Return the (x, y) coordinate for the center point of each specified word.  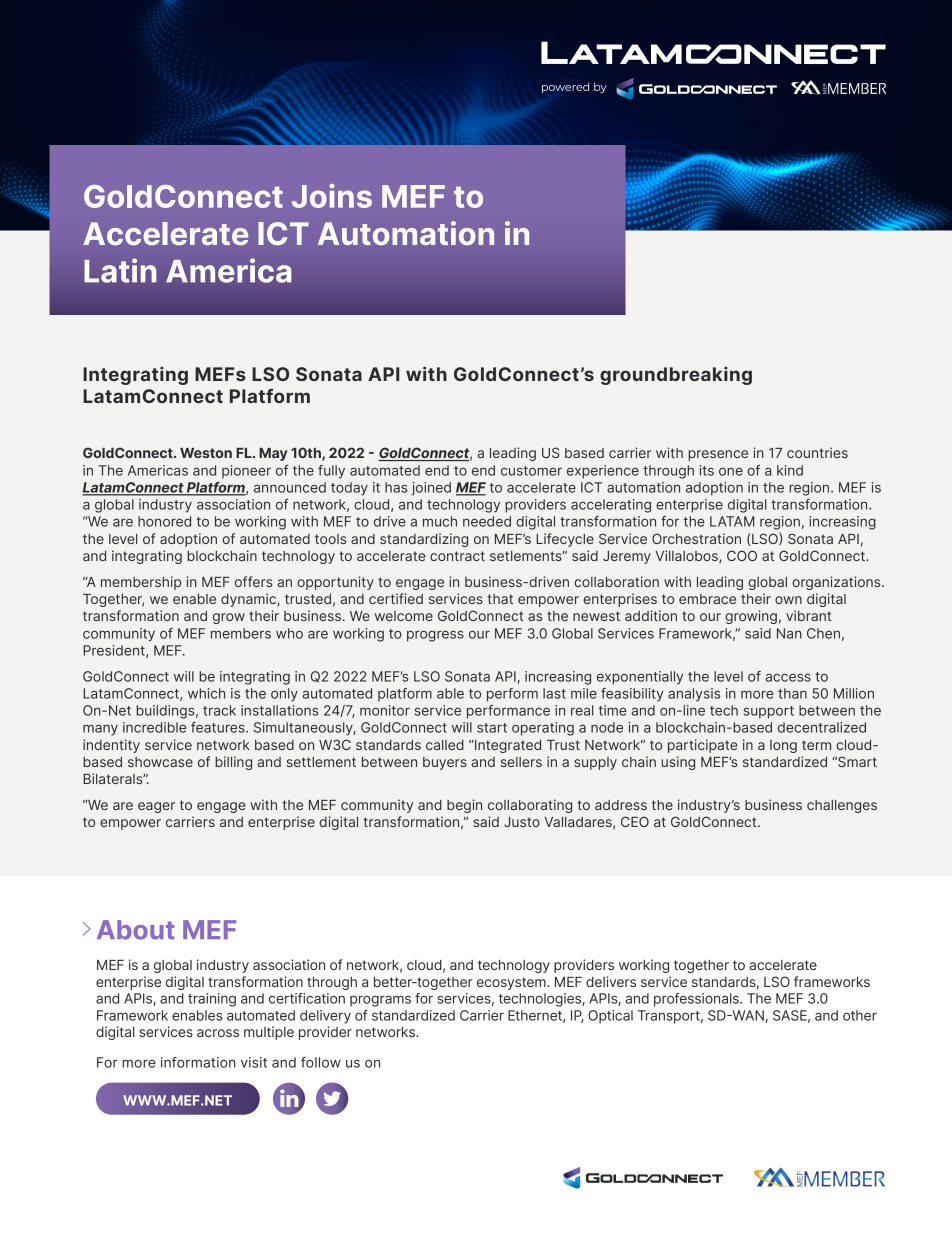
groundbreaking (676, 375)
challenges (842, 806)
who (289, 633)
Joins (332, 196)
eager (156, 807)
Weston (206, 453)
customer (531, 471)
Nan (789, 633)
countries (817, 452)
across (218, 1033)
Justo (522, 822)
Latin (120, 270)
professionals (697, 1000)
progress (435, 636)
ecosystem (512, 983)
